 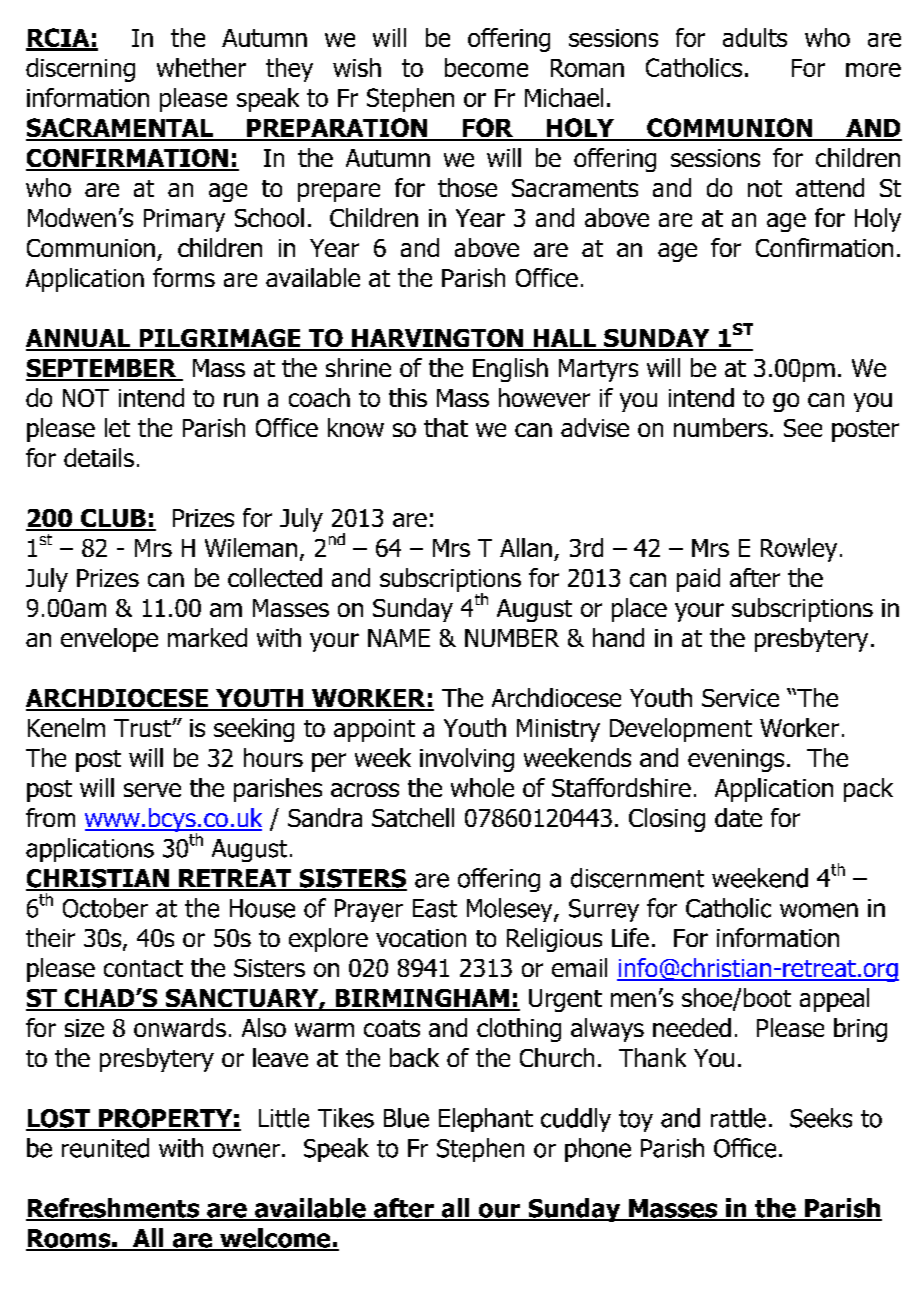 I want to click on Rowley, so click(x=799, y=550).
